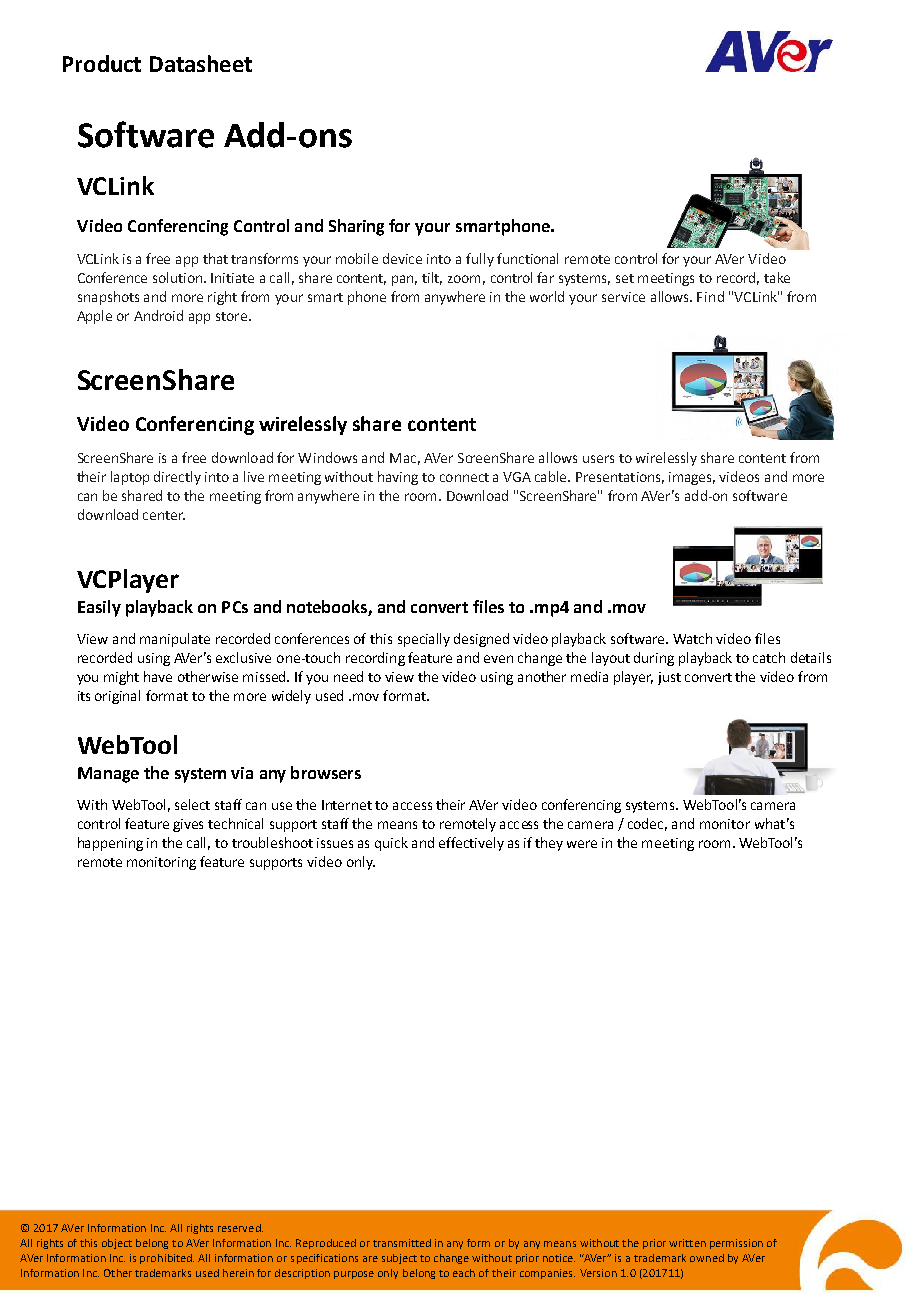  I want to click on effectively, so click(471, 844).
